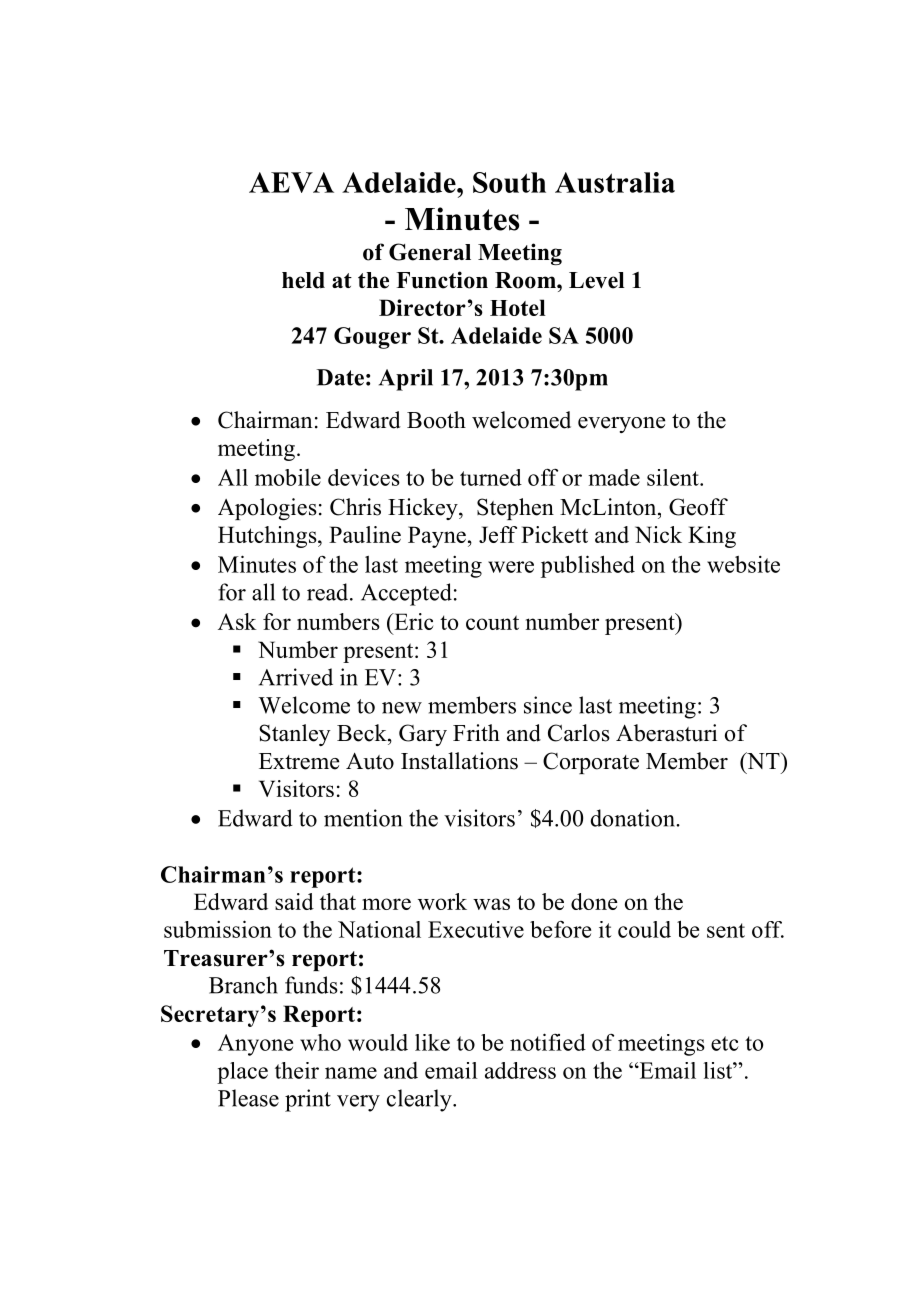  I want to click on held, so click(303, 280).
